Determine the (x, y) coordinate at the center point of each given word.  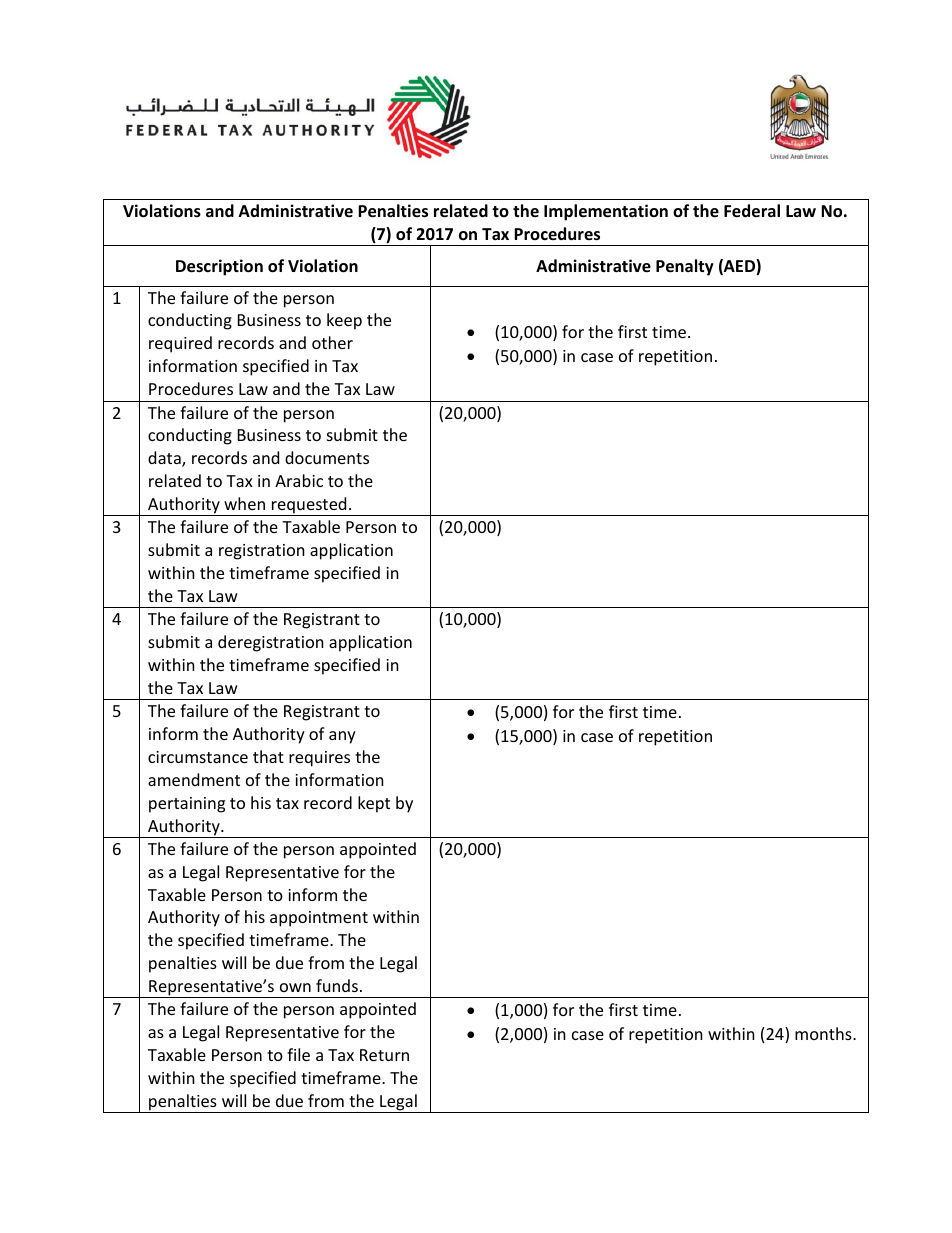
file (298, 1054)
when (244, 503)
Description (219, 267)
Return (384, 1055)
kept (374, 804)
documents (327, 457)
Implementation (606, 212)
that (268, 756)
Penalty (685, 267)
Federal (752, 211)
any (342, 737)
